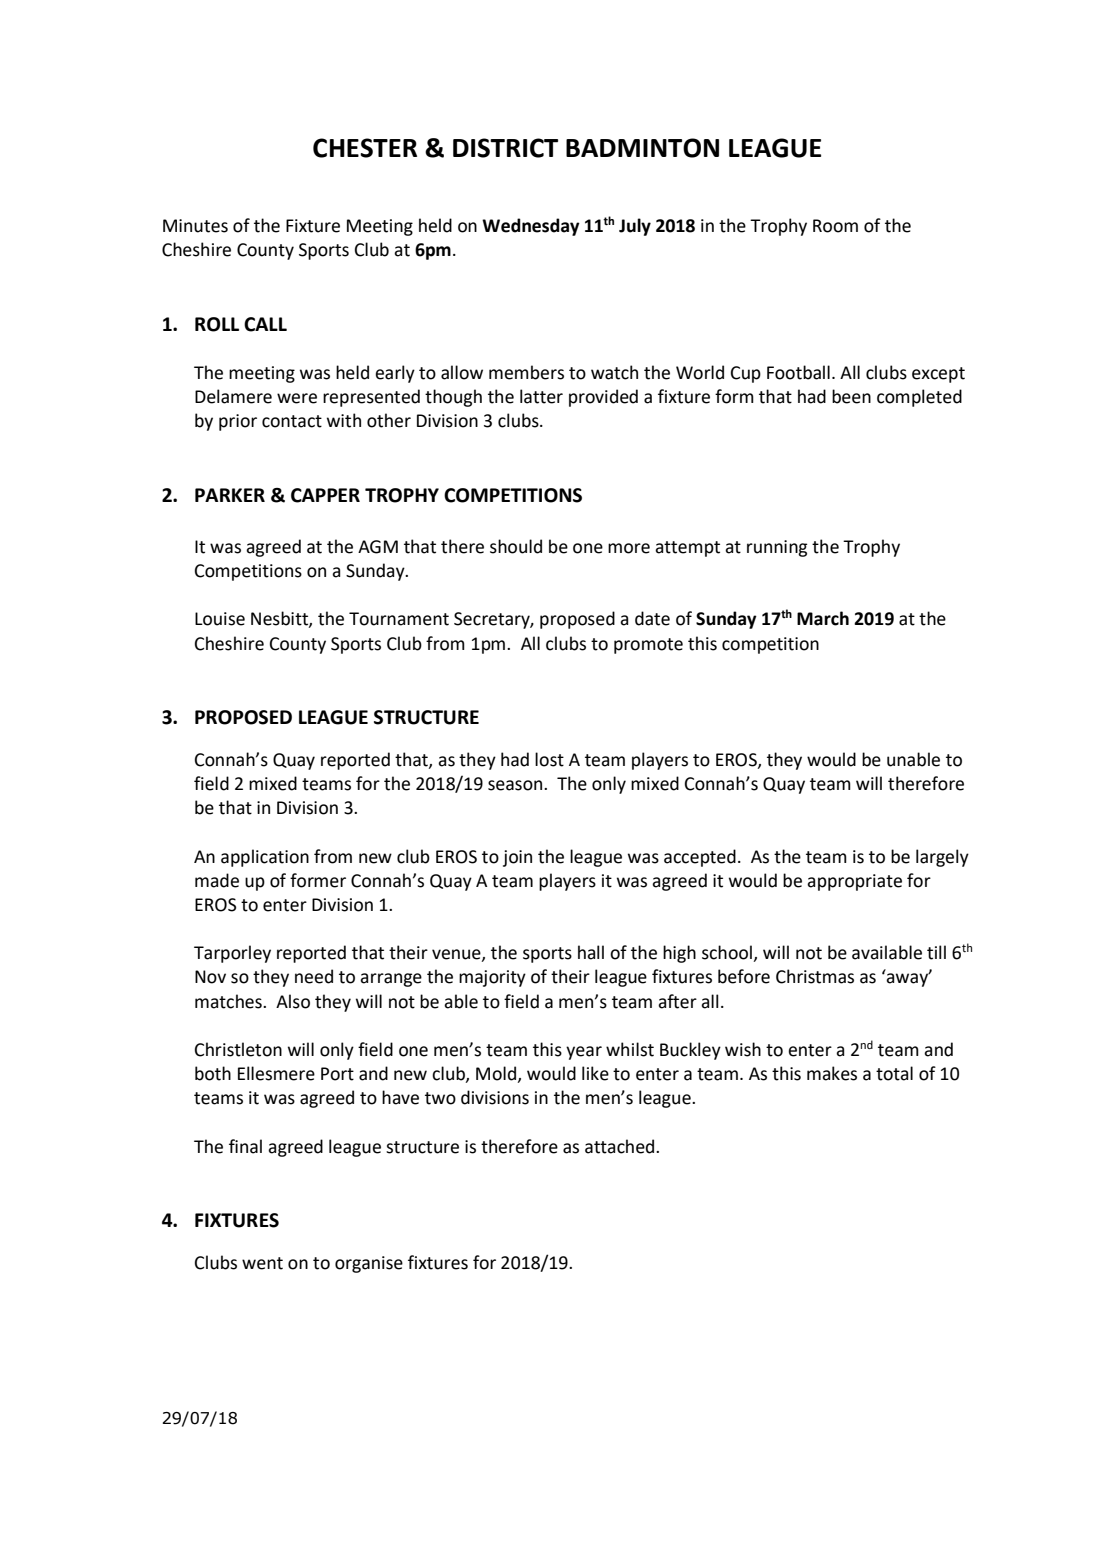 This page has width=1100, height=1557. I want to click on attached, so click(621, 1146).
